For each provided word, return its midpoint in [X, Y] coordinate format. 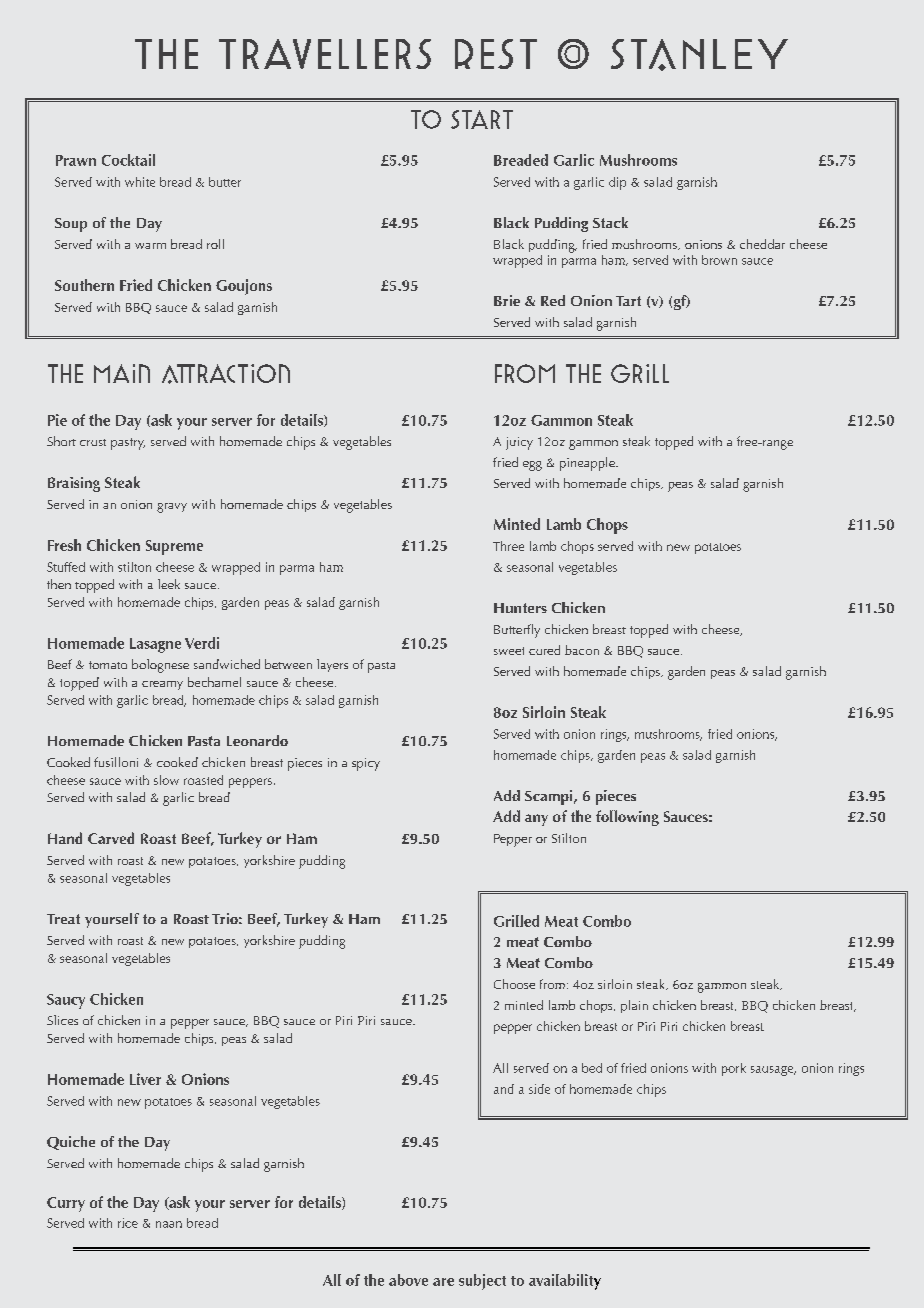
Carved [111, 838]
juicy [519, 443]
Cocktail [128, 160]
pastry [128, 444]
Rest [496, 54]
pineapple [588, 464]
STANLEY [699, 55]
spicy [366, 764]
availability [565, 1282]
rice [128, 1223]
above [408, 1280]
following [627, 818]
